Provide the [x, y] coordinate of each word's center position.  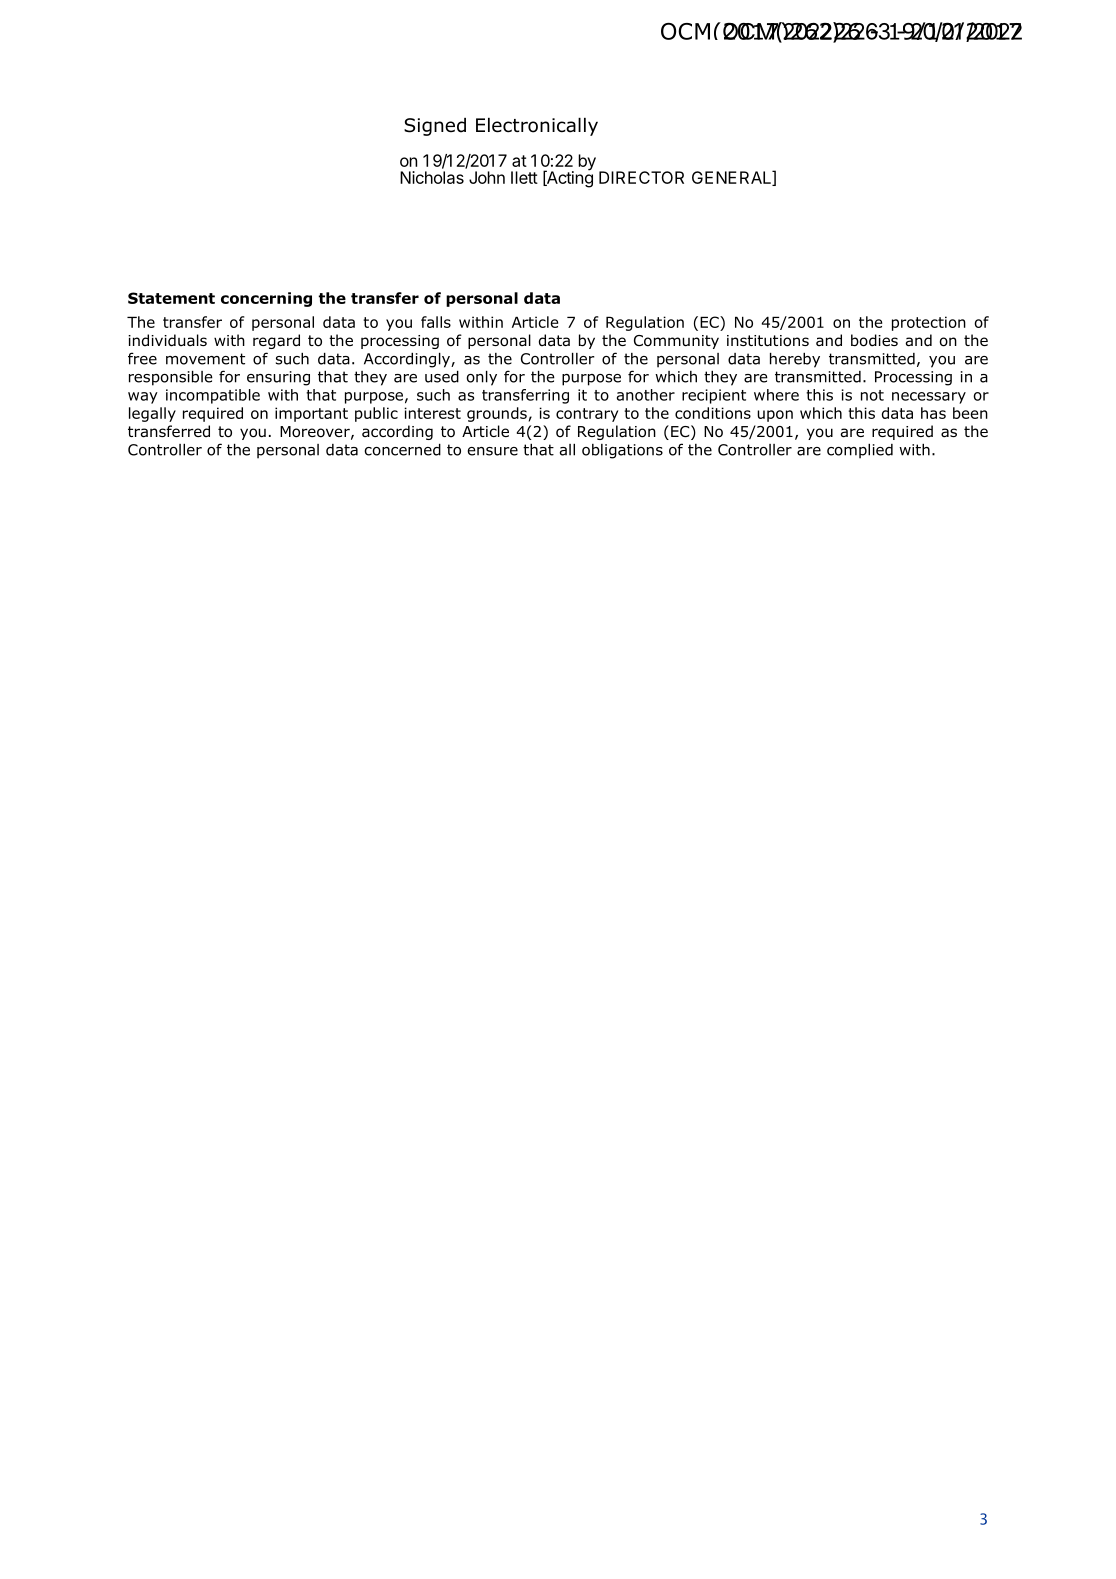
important [311, 414]
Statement [171, 298]
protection [929, 323]
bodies [874, 340]
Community [676, 342]
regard [276, 341]
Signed [435, 127]
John [487, 177]
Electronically [537, 127]
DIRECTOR [641, 177]
